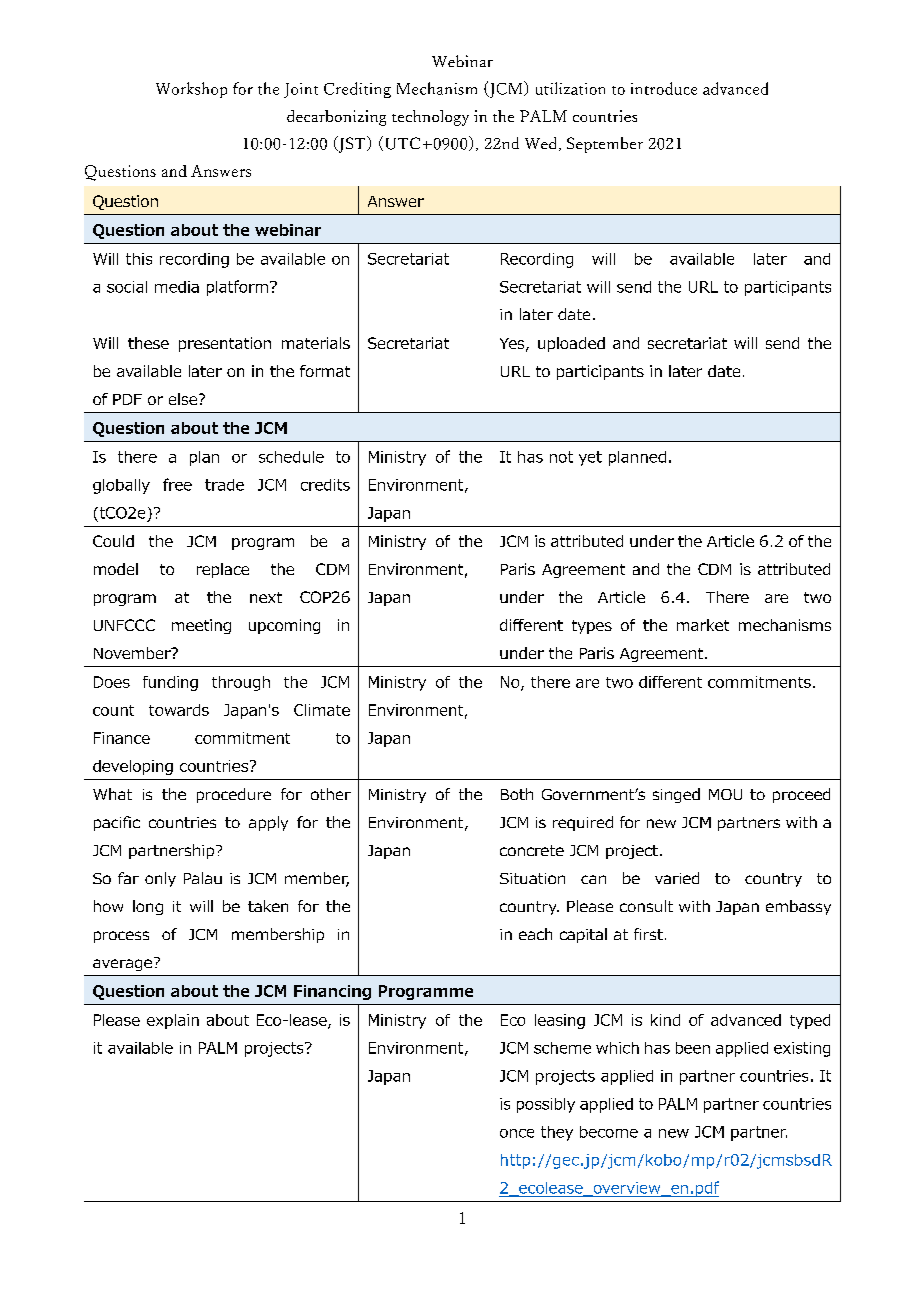  I want to click on technology, so click(430, 118).
